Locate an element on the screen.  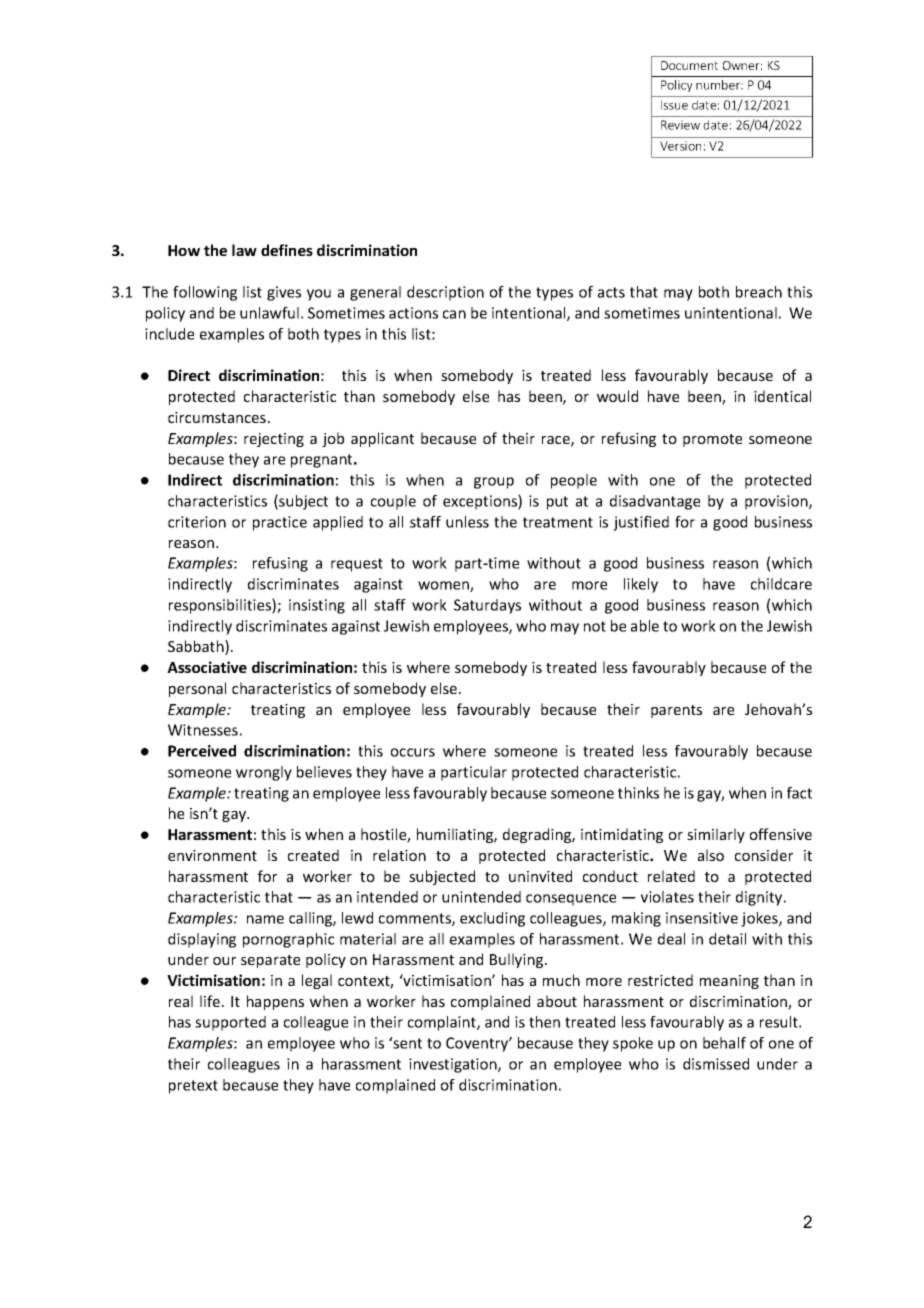
supported is located at coordinates (230, 1023).
